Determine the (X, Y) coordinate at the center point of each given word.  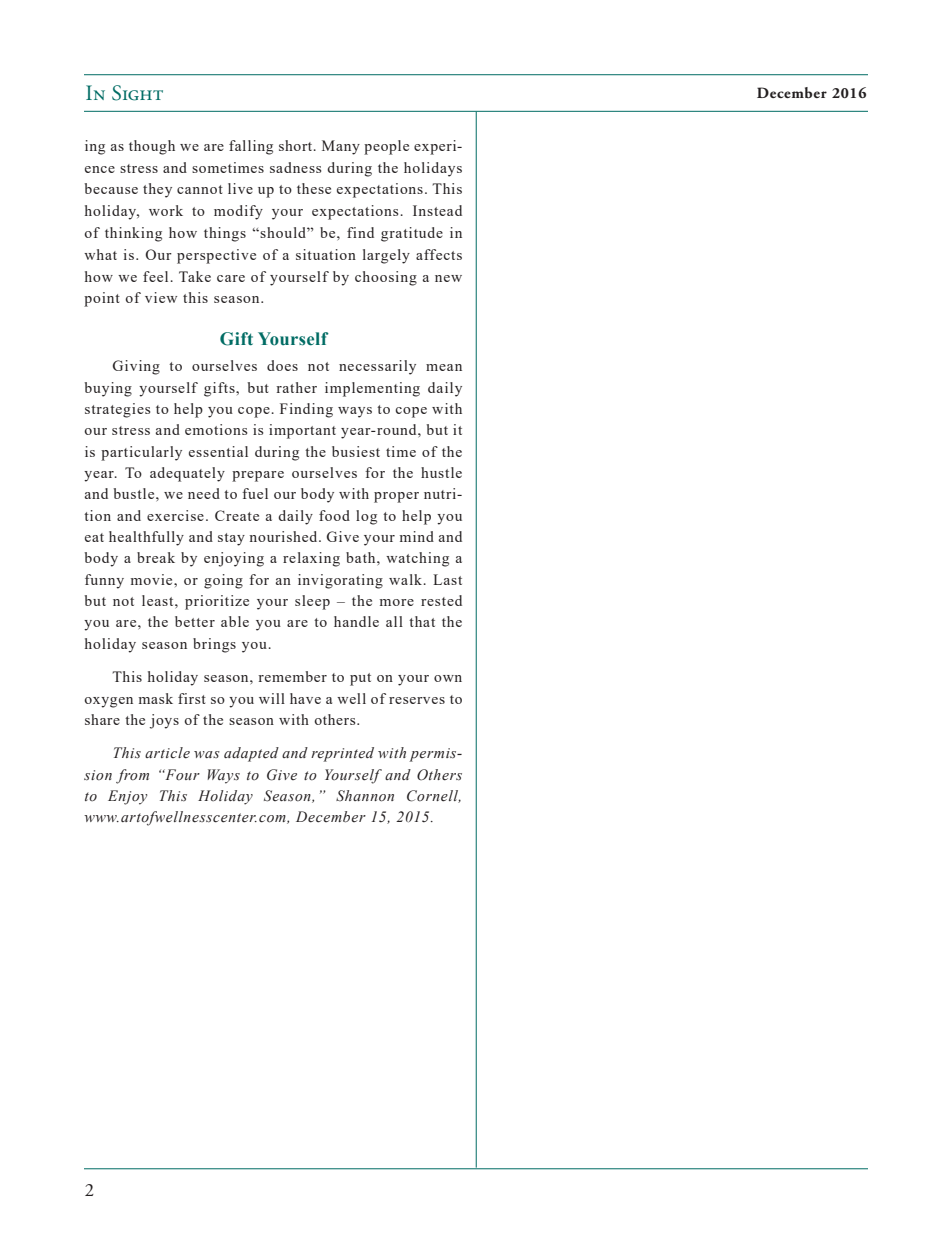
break (156, 557)
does (282, 365)
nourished (284, 536)
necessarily (377, 367)
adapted (251, 754)
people (386, 147)
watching (417, 559)
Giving (136, 367)
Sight (137, 93)
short (297, 145)
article (167, 753)
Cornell (434, 796)
